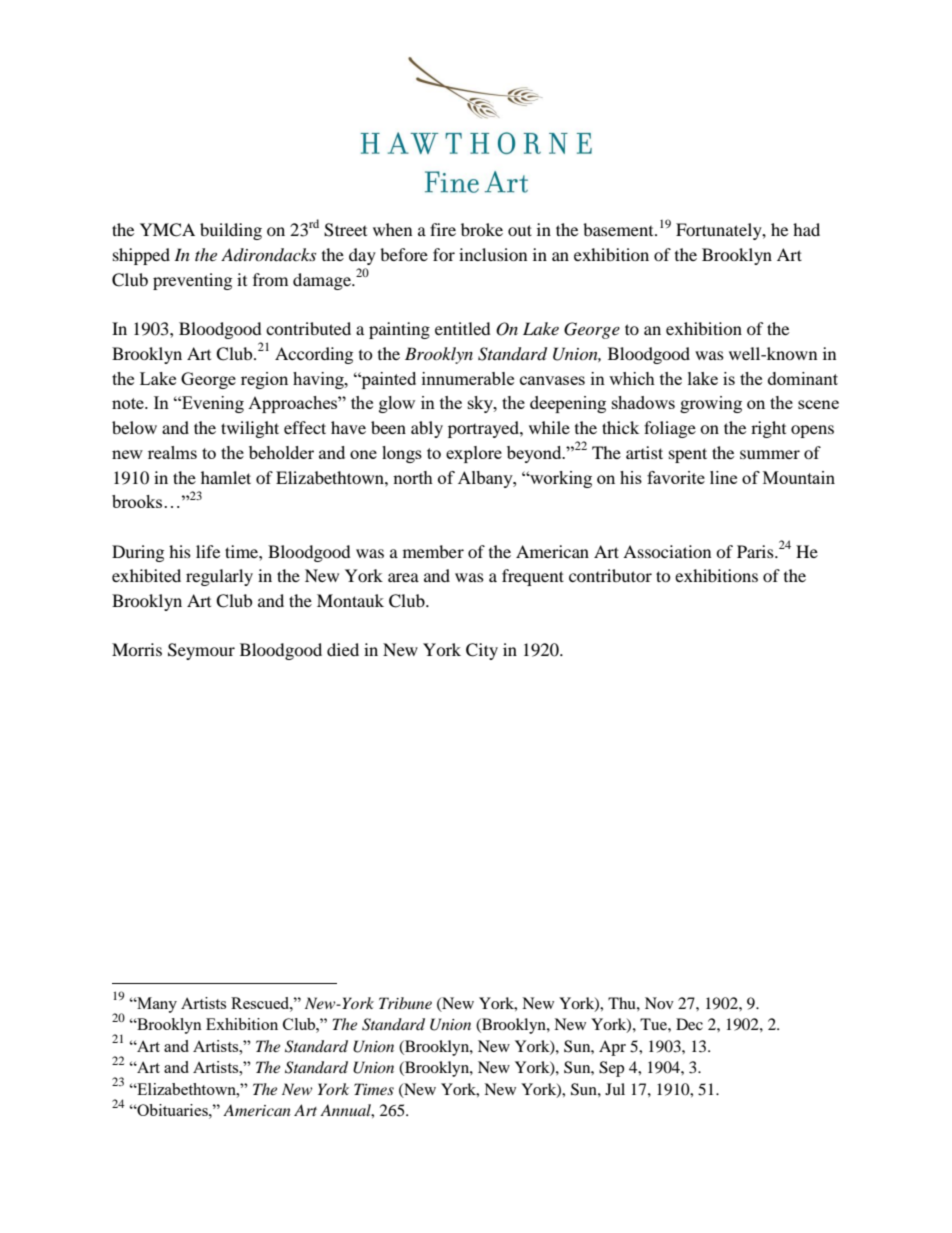 Image resolution: width=952 pixels, height=1233 pixels. I want to click on City, so click(482, 651).
